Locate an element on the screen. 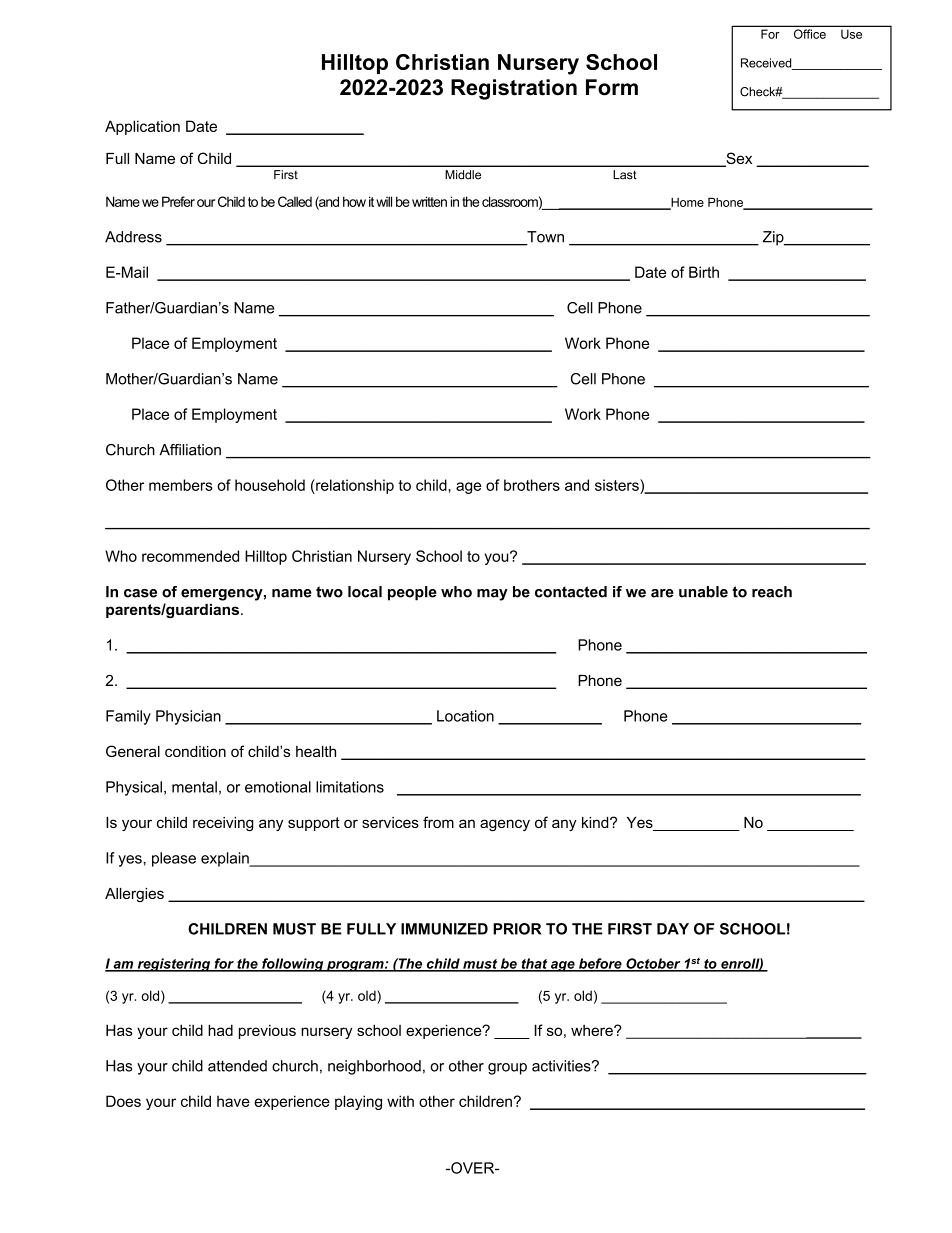 The height and width of the screenshot is (1233, 952). attended is located at coordinates (237, 1066).
